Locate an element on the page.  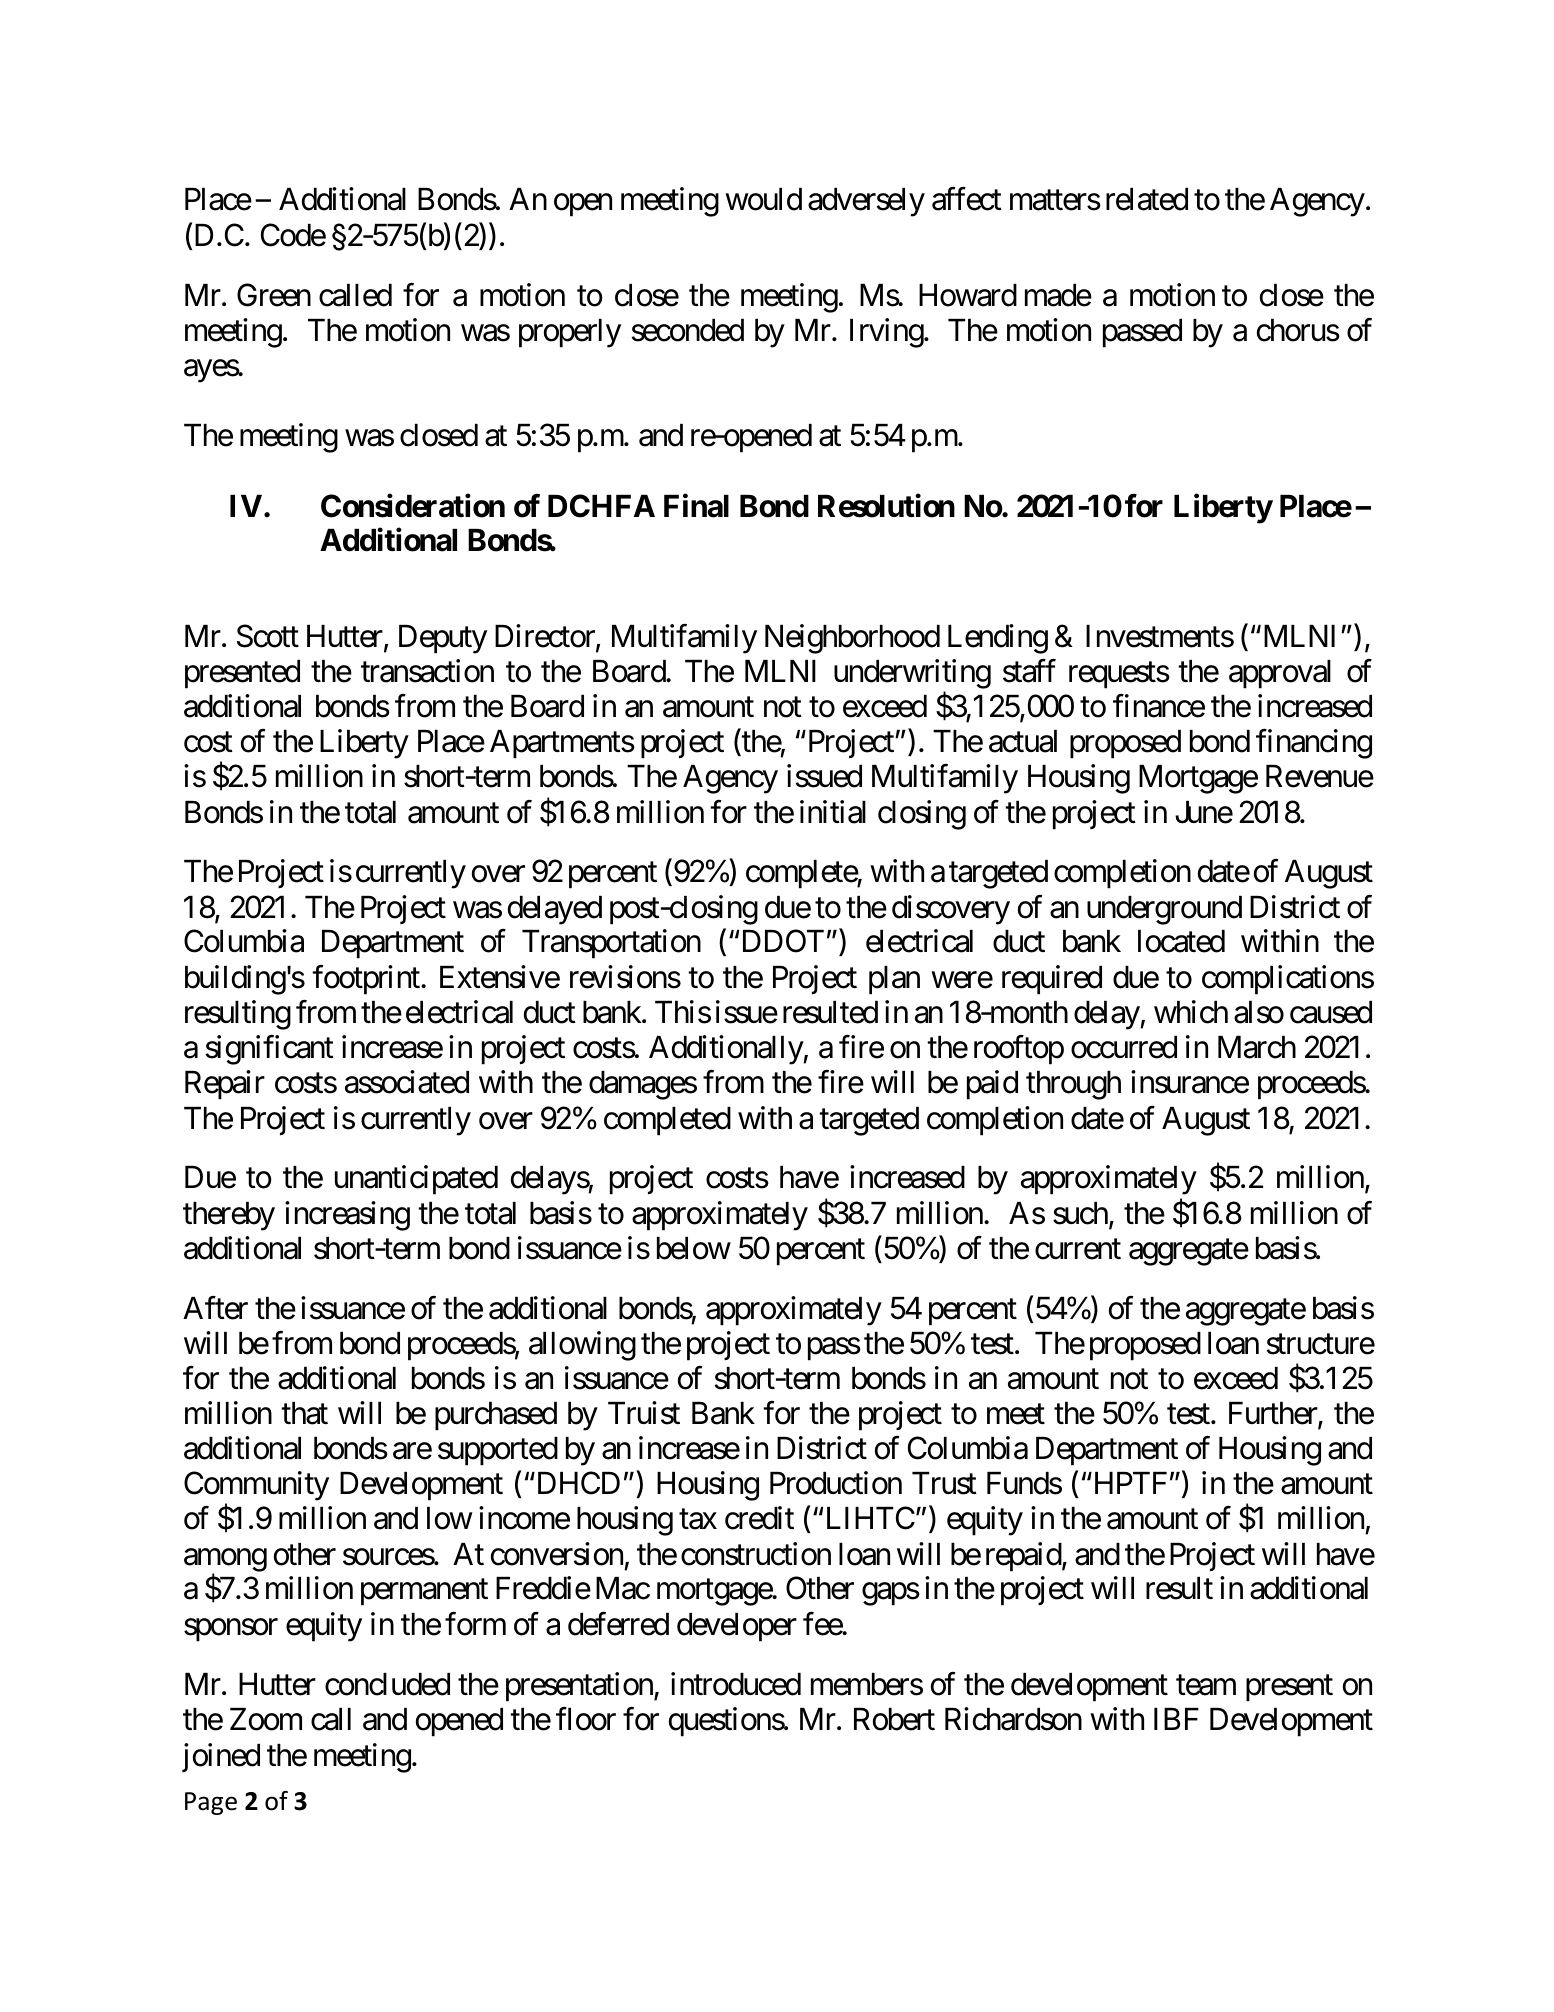
would is located at coordinates (763, 199).
